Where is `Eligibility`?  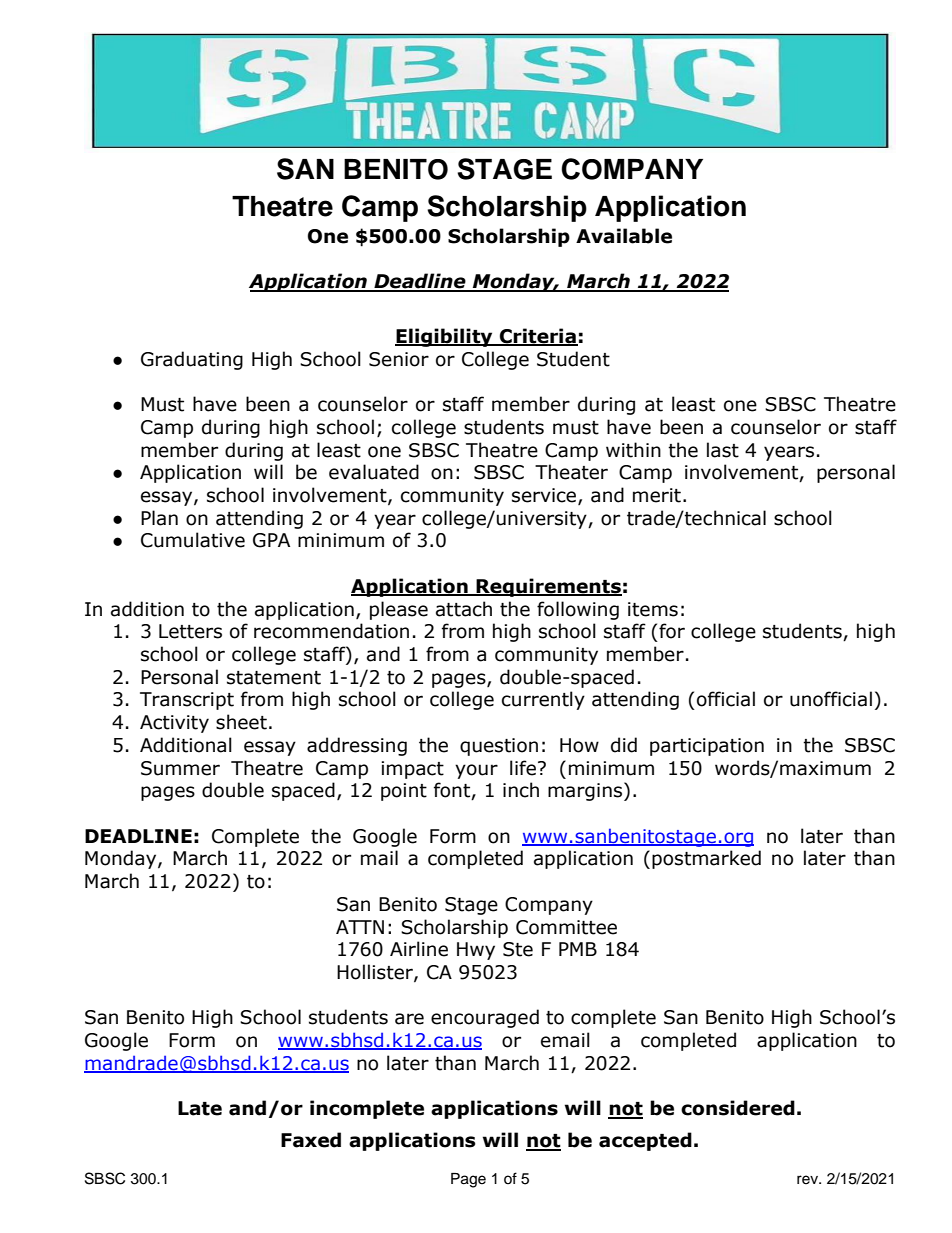 Eligibility is located at coordinates (445, 337).
